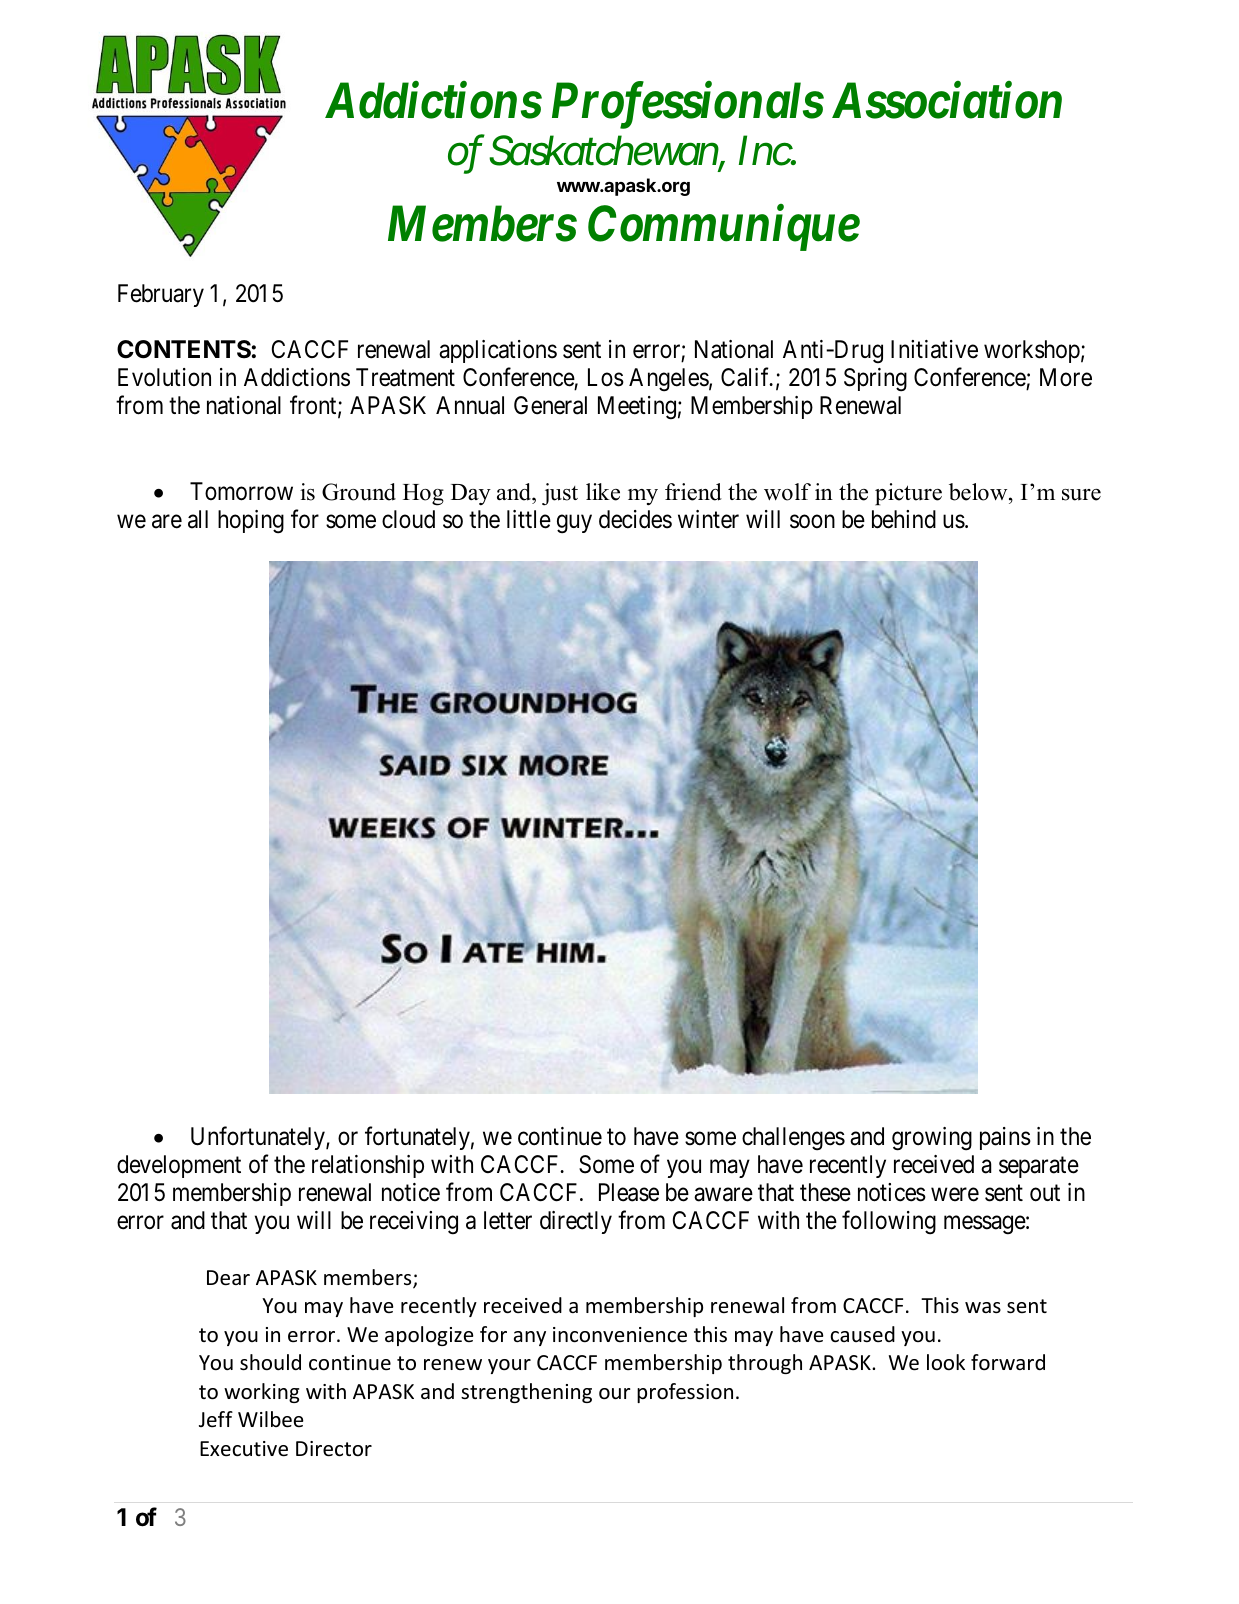 The image size is (1239, 1604). Describe the element at coordinates (1005, 1138) in the screenshot. I see `pains` at that location.
